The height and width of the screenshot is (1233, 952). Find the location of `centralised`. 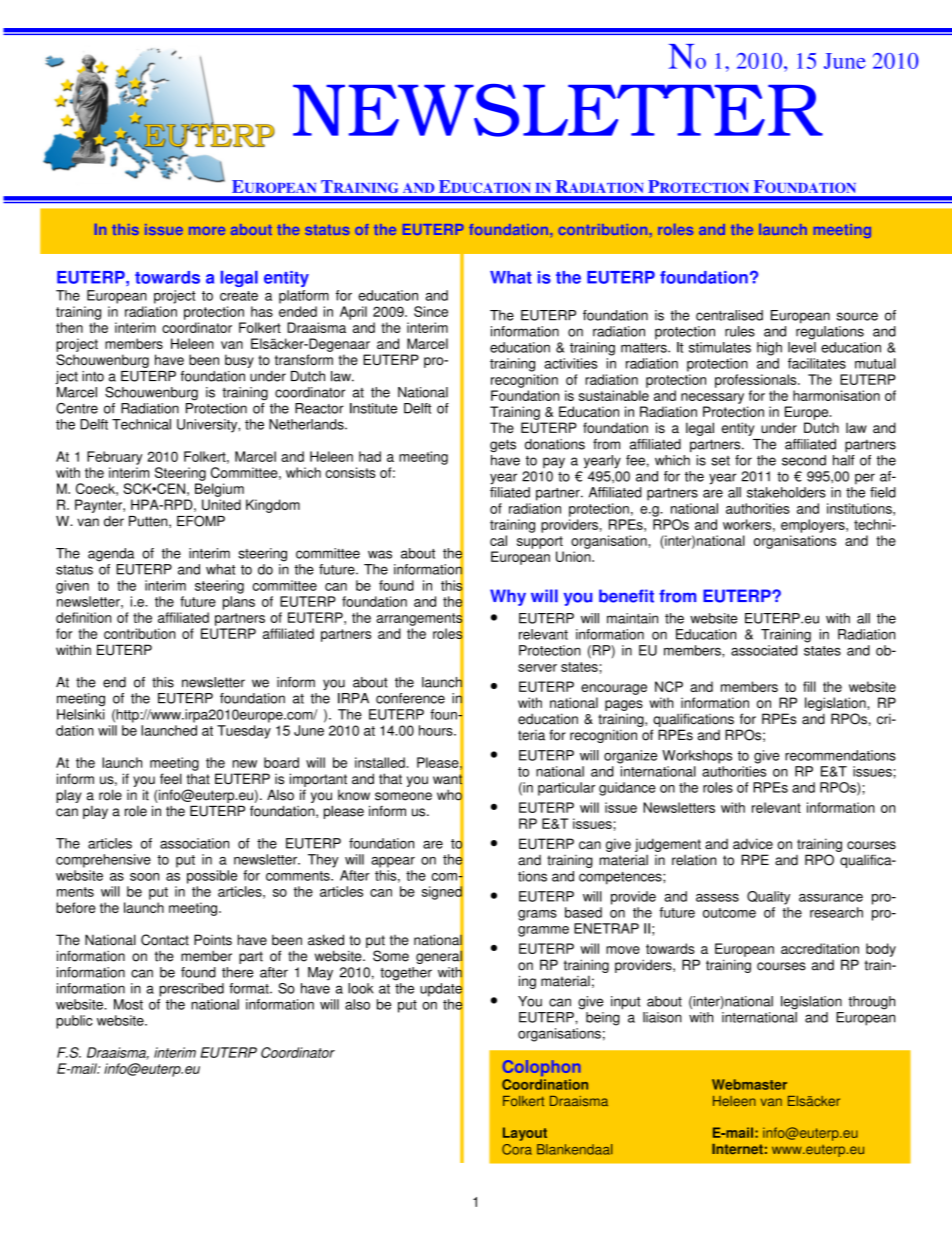

centralised is located at coordinates (729, 315).
